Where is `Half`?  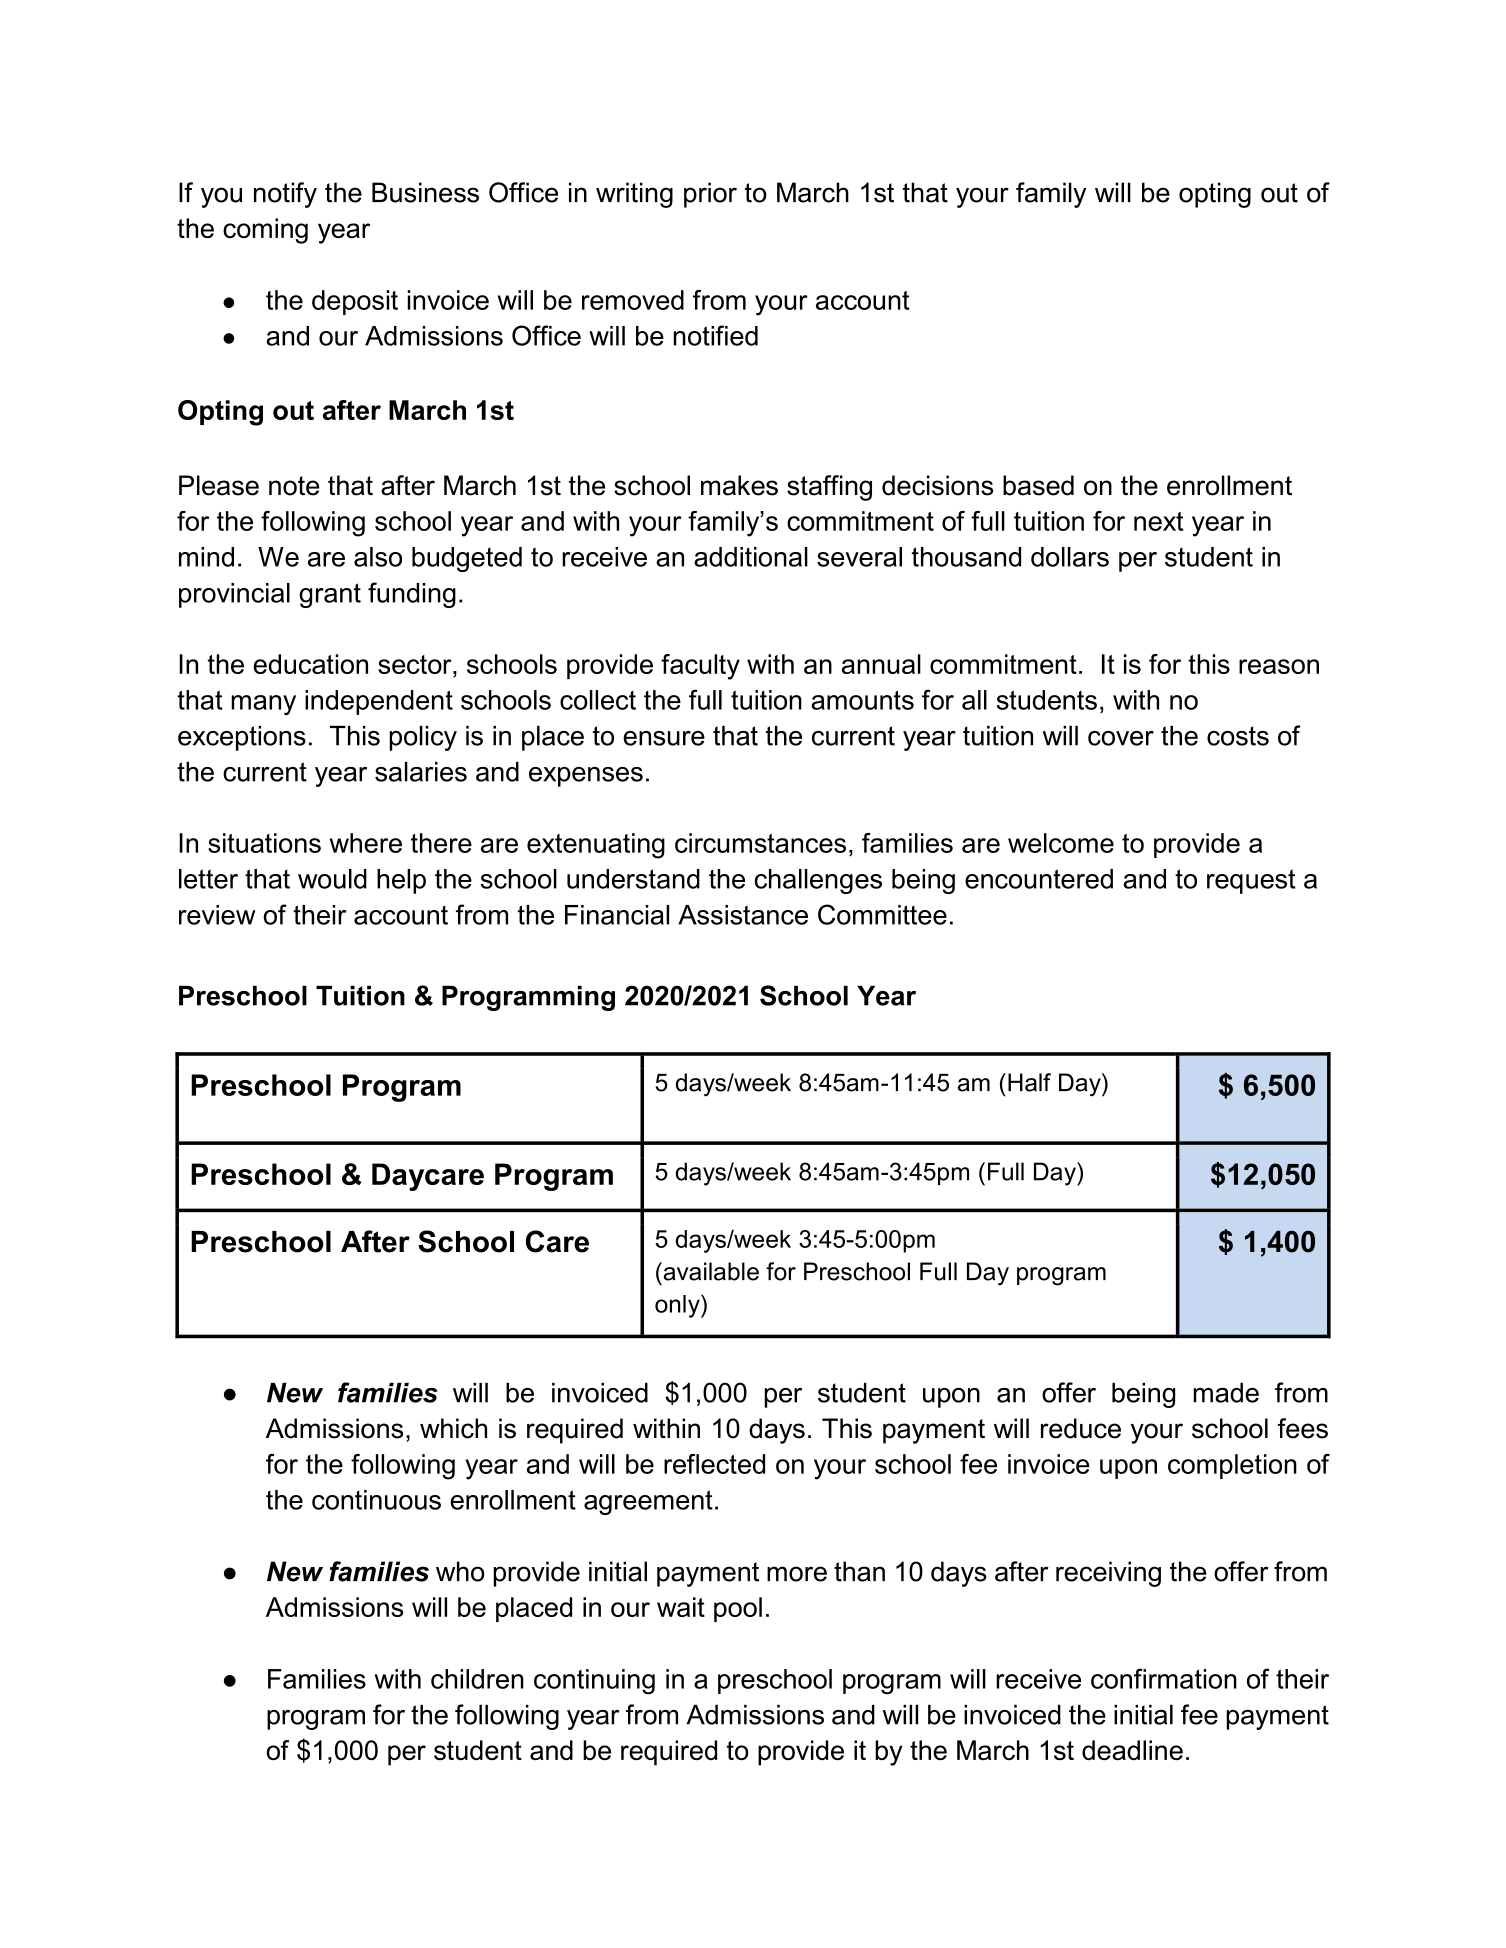
Half is located at coordinates (1029, 1082).
